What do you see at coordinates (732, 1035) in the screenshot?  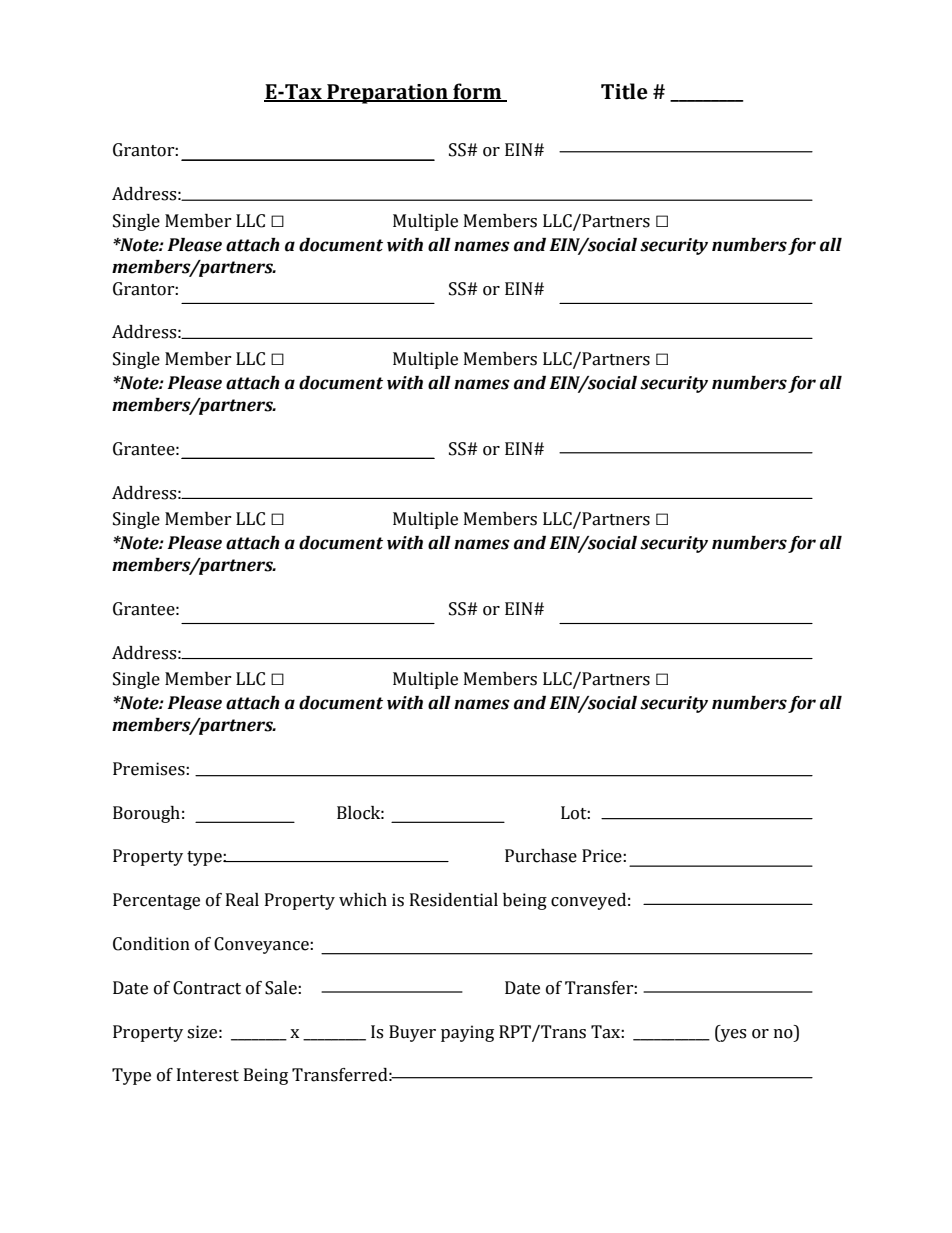 I see `yes` at bounding box center [732, 1035].
